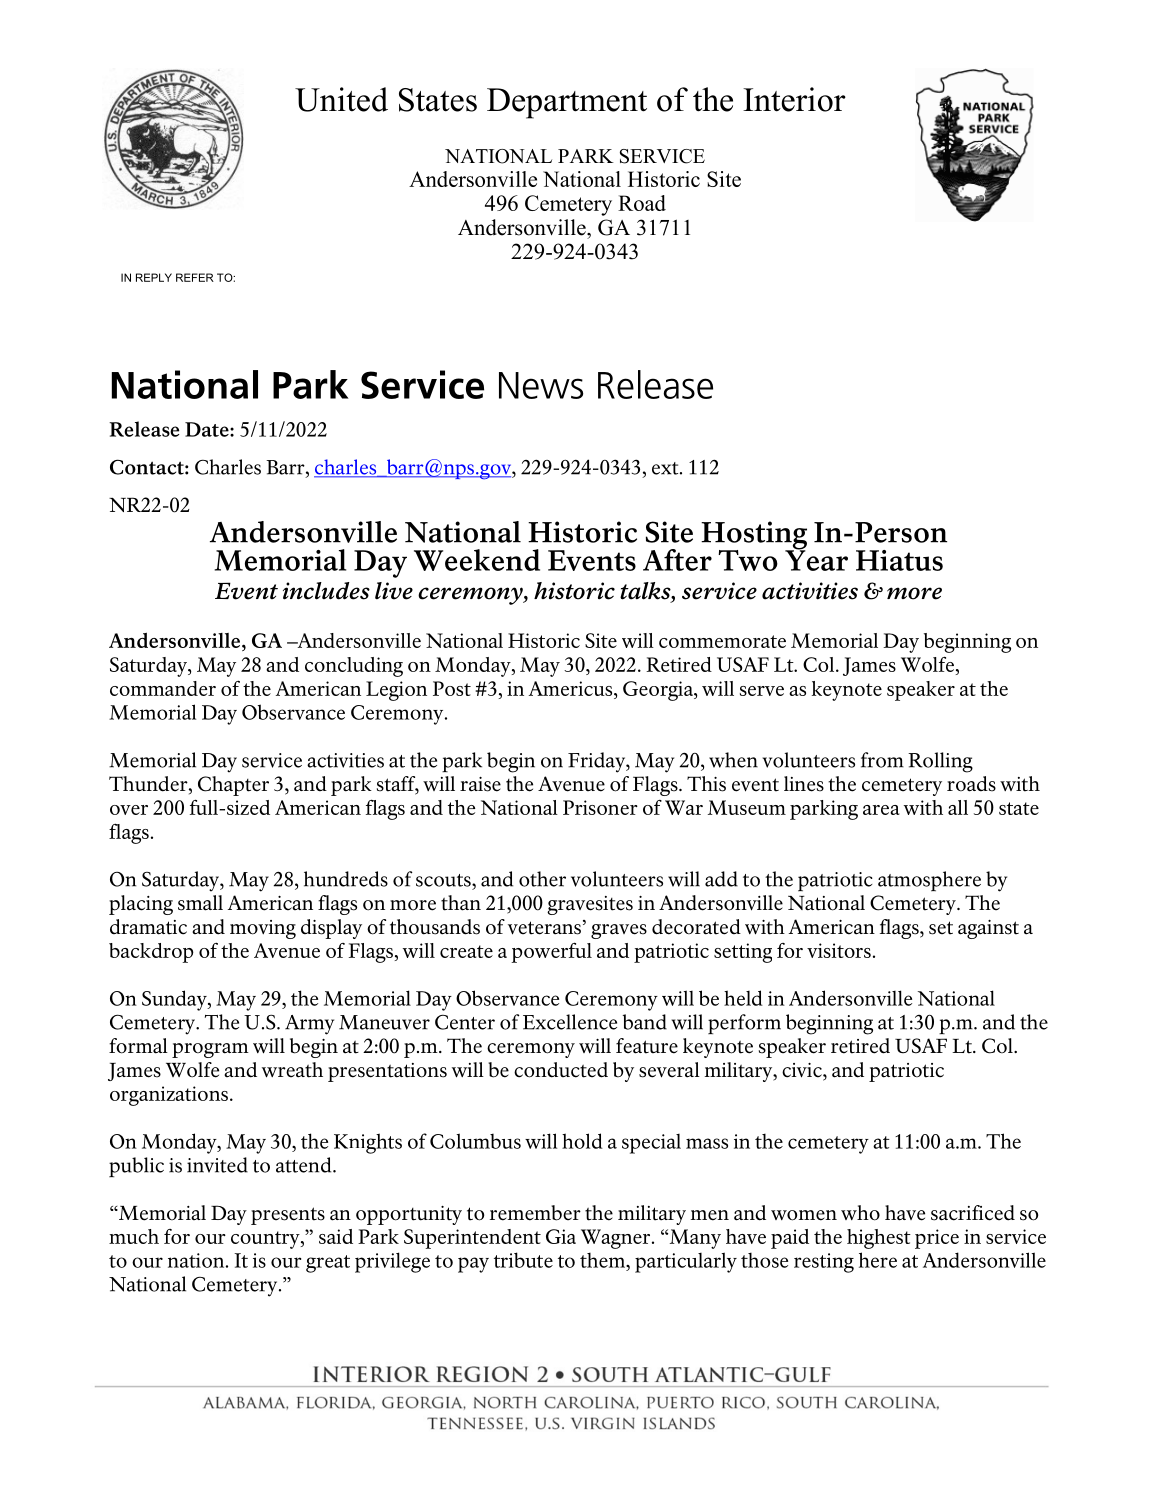 Image resolution: width=1158 pixels, height=1498 pixels. Describe the element at coordinates (266, 1240) in the image. I see `country` at that location.
